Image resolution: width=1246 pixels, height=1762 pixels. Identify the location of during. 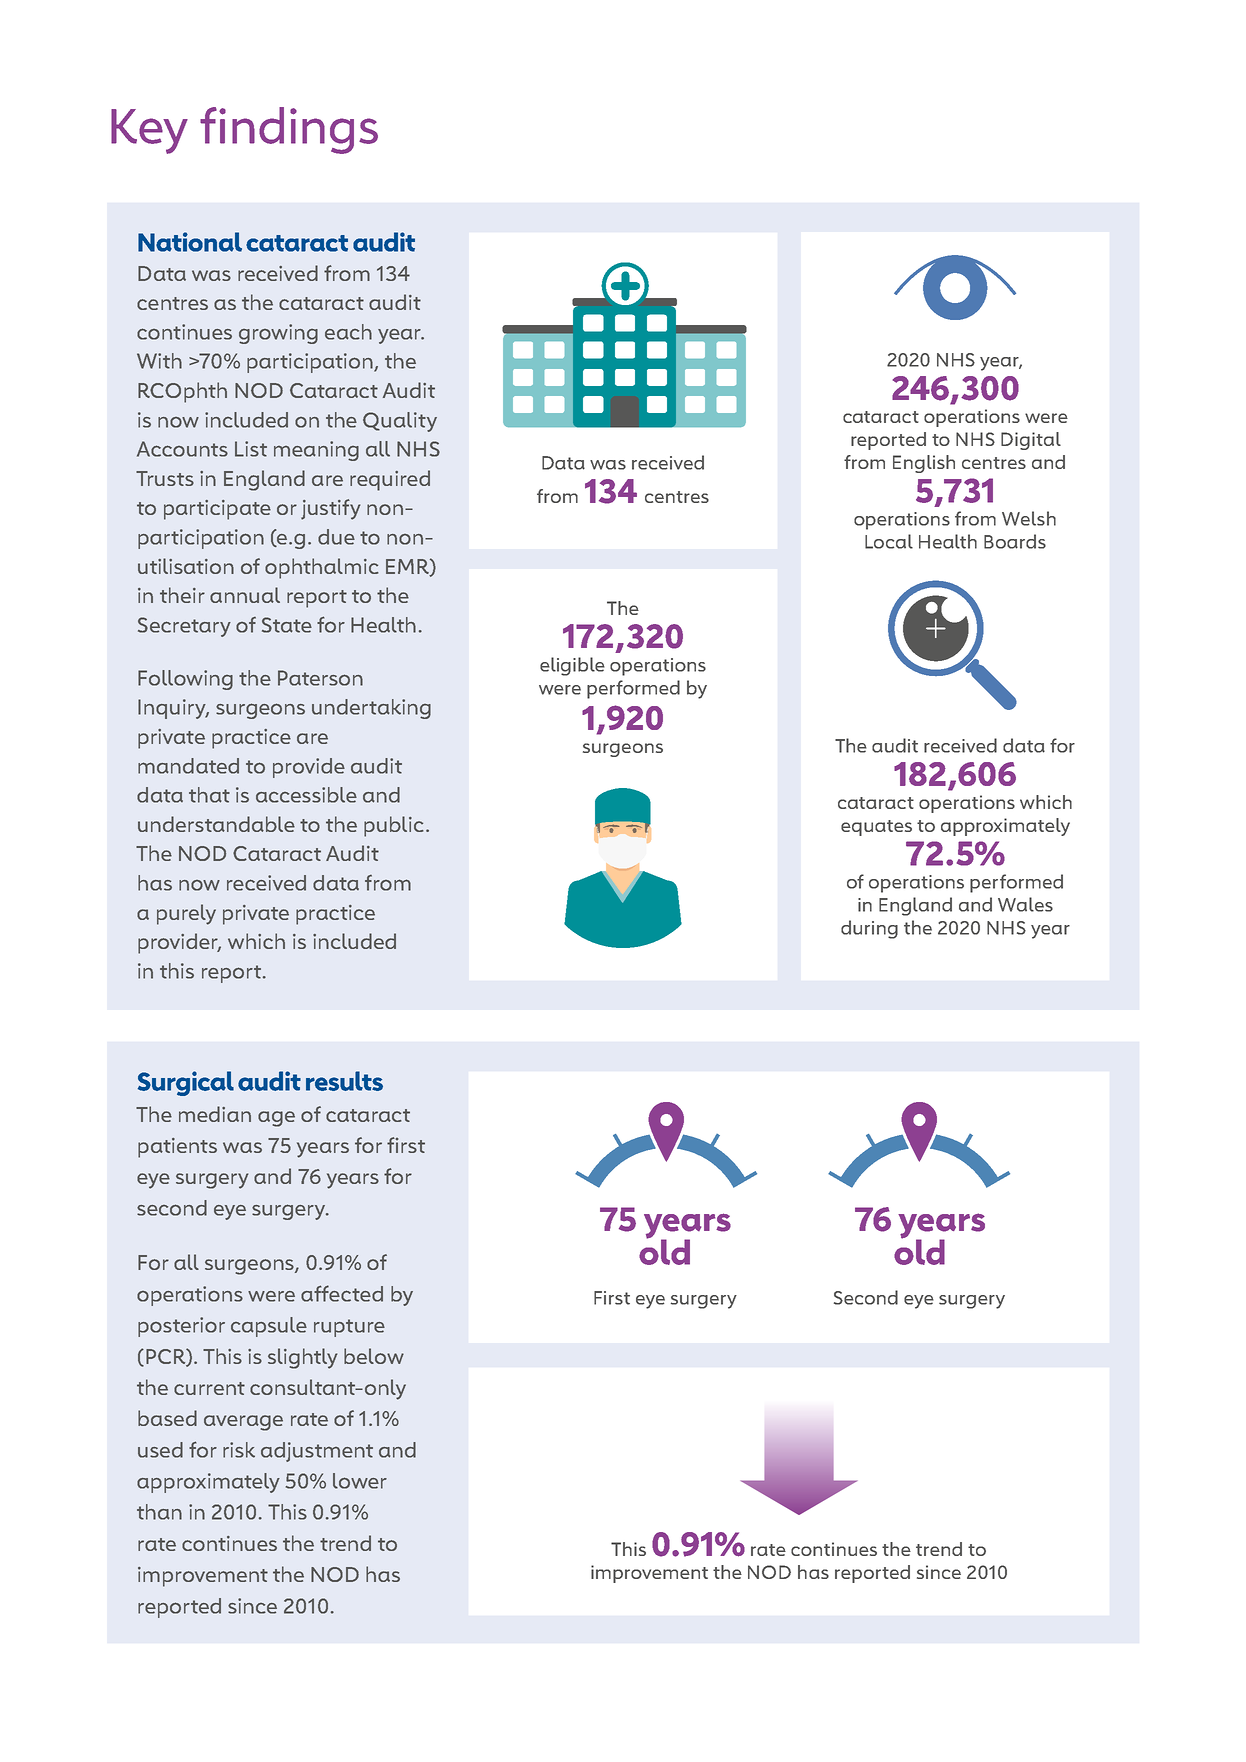
(869, 929).
